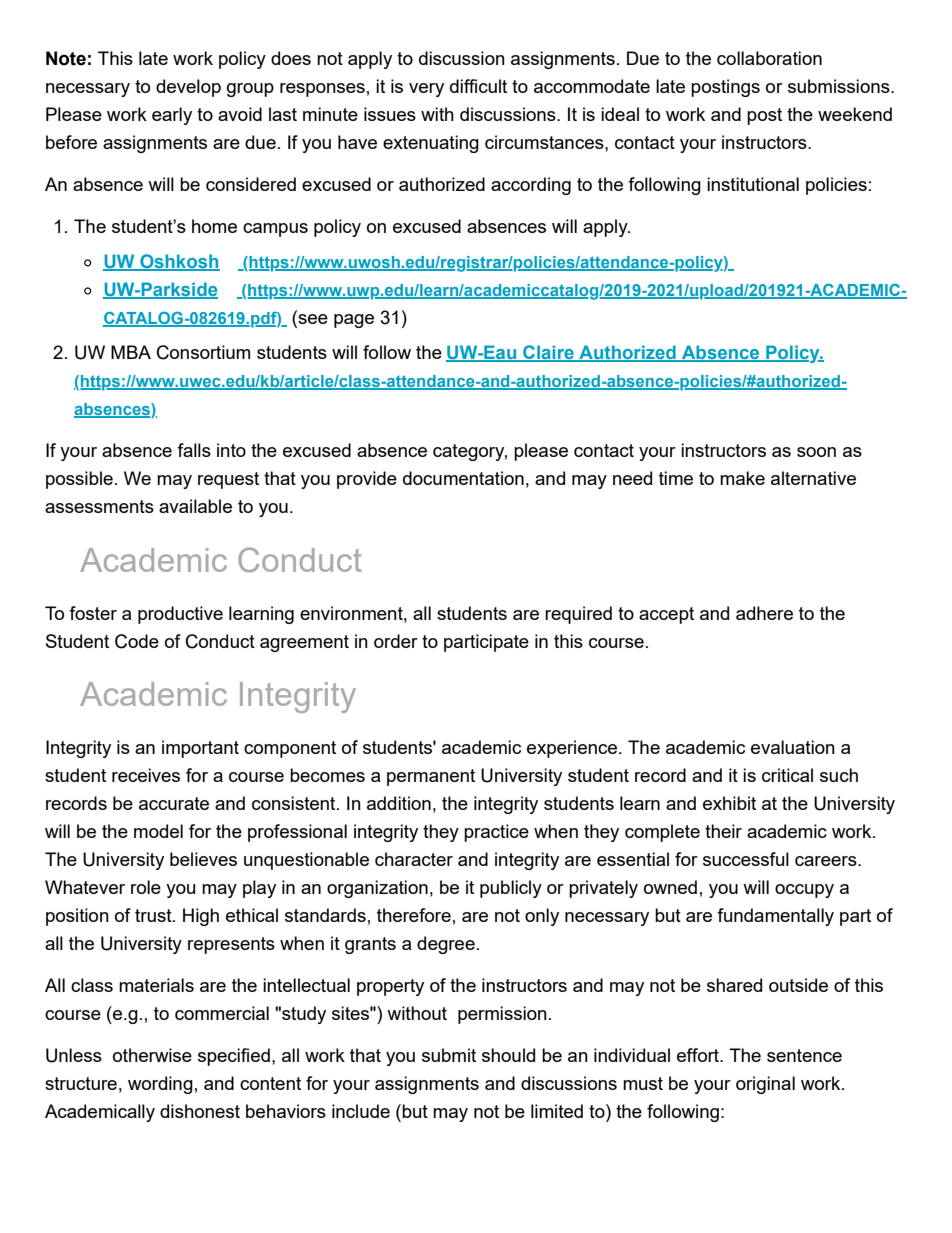  I want to click on their, so click(723, 831).
